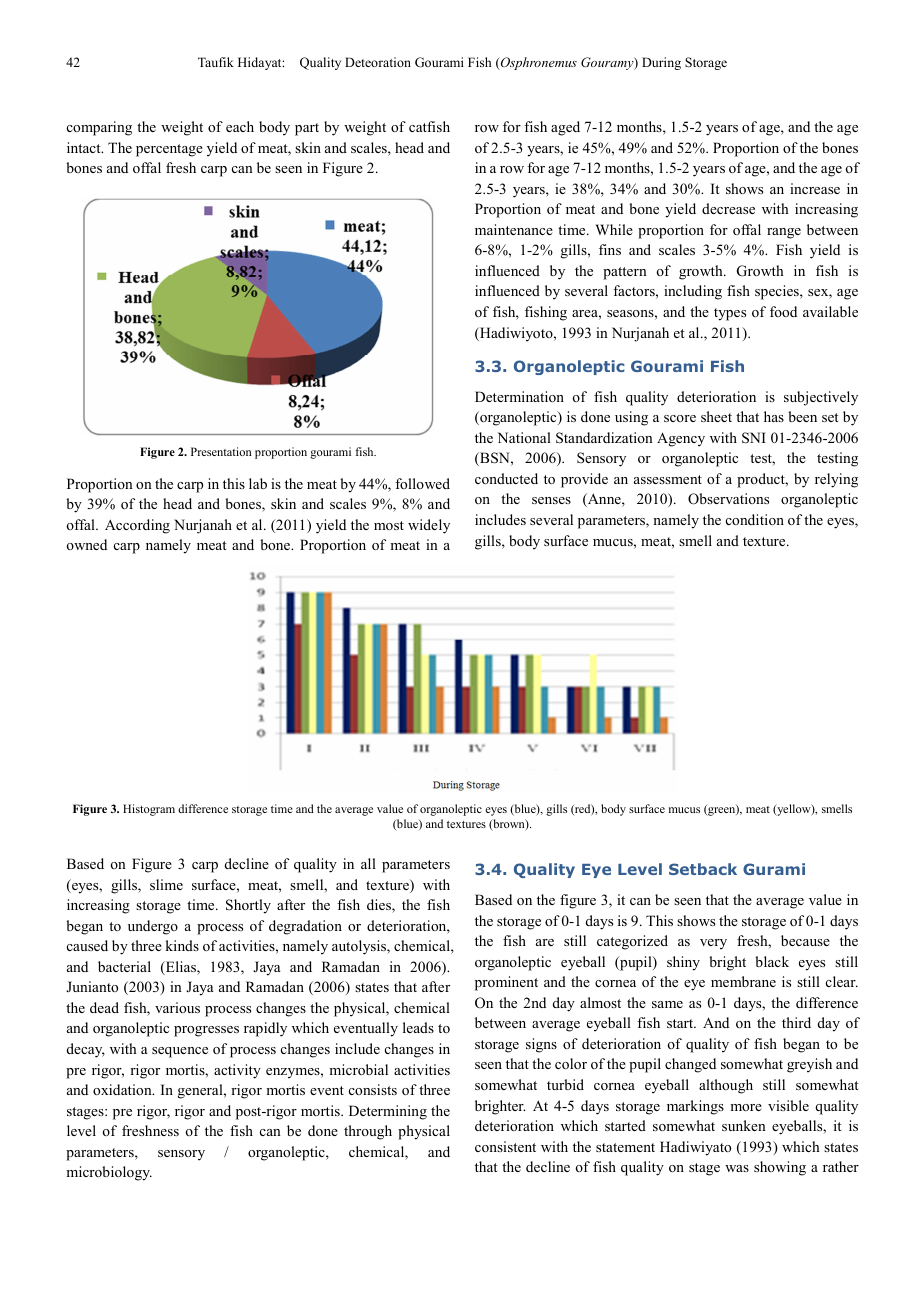 This document has height=1308, width=924. Describe the element at coordinates (505, 1146) in the document. I see `consistent` at that location.
